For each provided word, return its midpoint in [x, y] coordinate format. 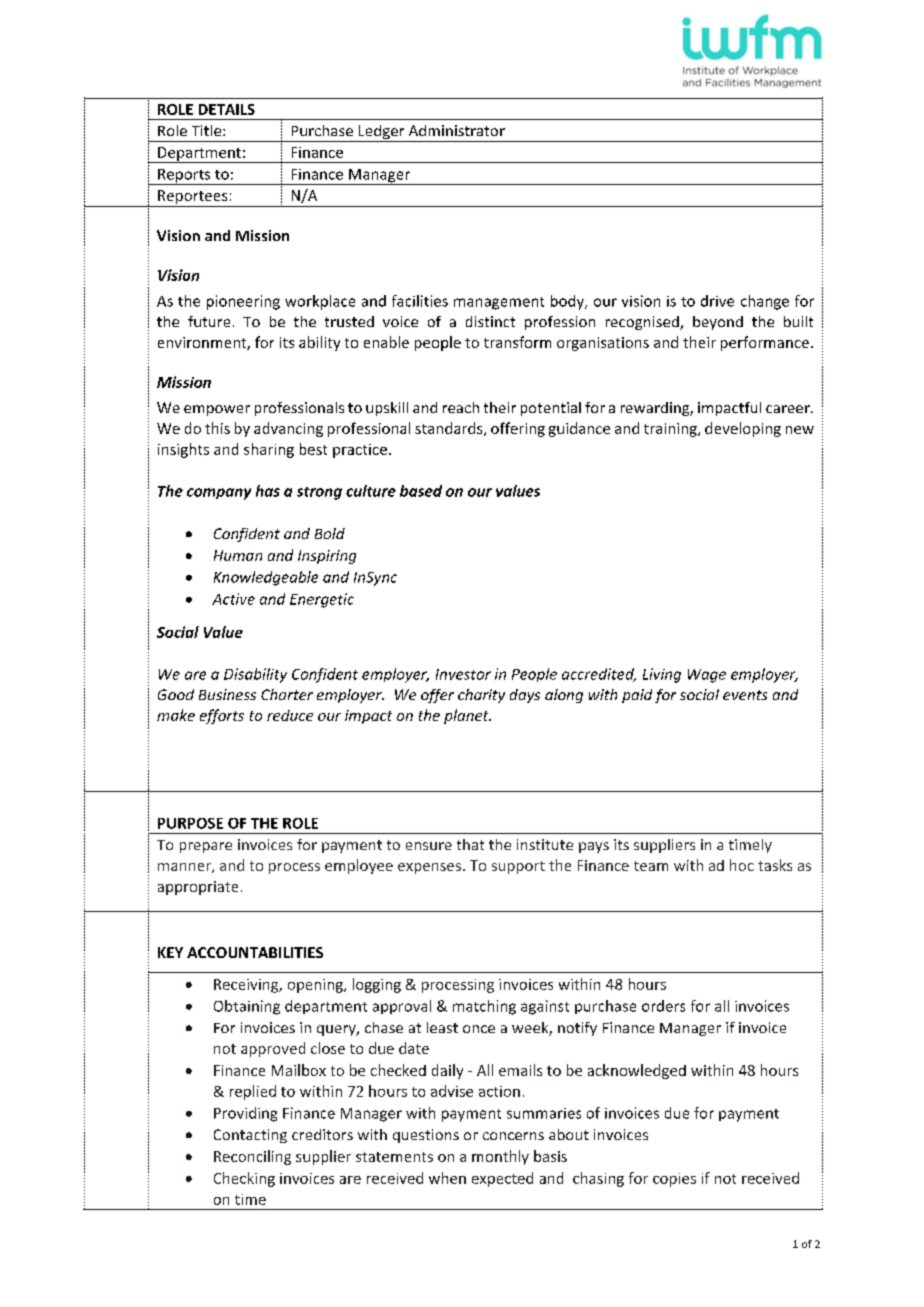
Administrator [457, 130]
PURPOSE [190, 823]
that [470, 844]
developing [743, 429]
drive [717, 301]
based [421, 491]
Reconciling [252, 1157]
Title [208, 130]
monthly [500, 1157]
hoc [742, 865]
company [219, 494]
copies [674, 1180]
